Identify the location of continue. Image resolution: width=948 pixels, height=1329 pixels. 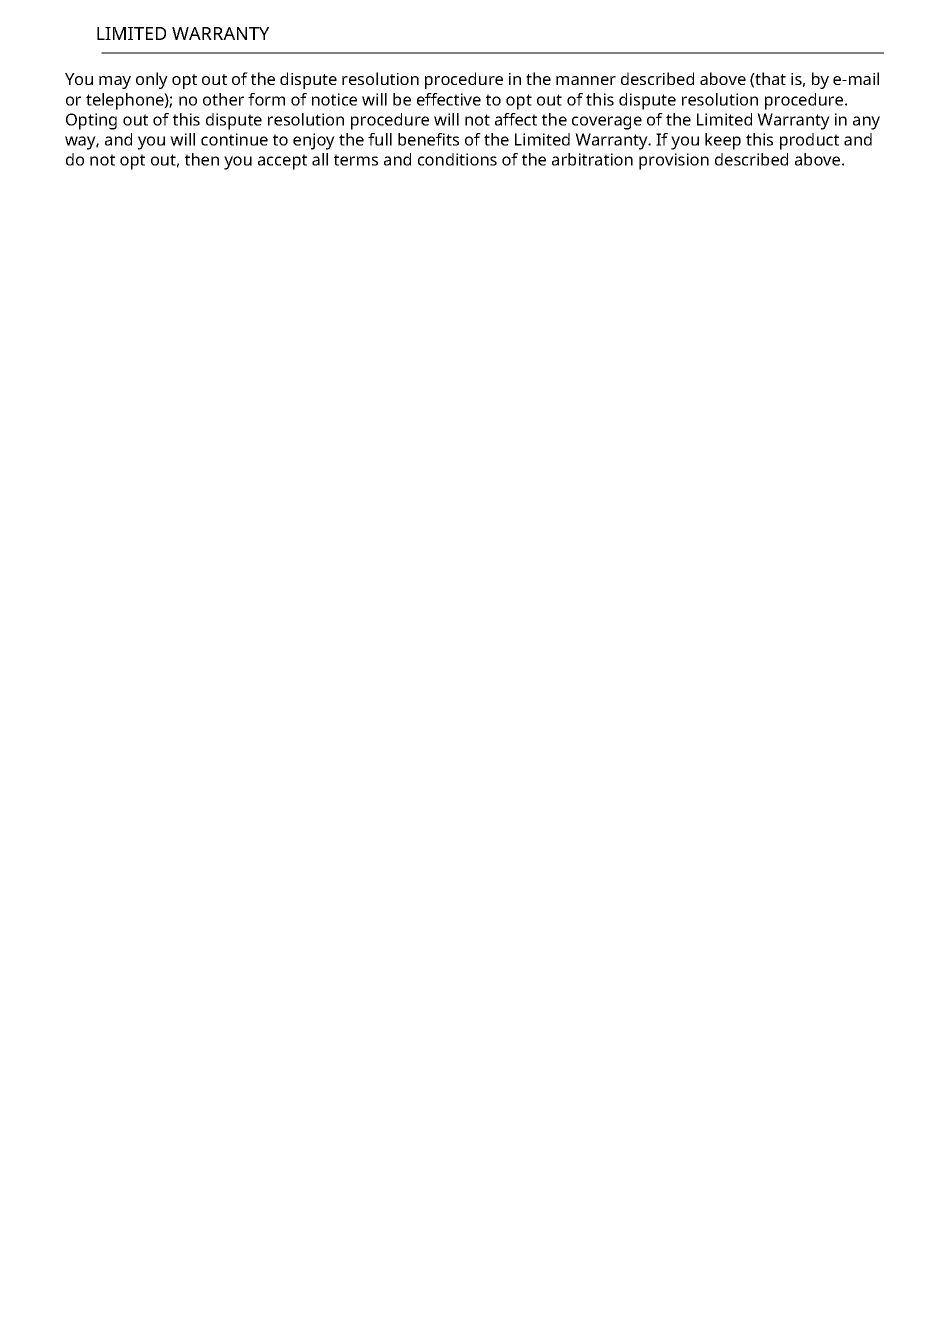
(234, 139).
